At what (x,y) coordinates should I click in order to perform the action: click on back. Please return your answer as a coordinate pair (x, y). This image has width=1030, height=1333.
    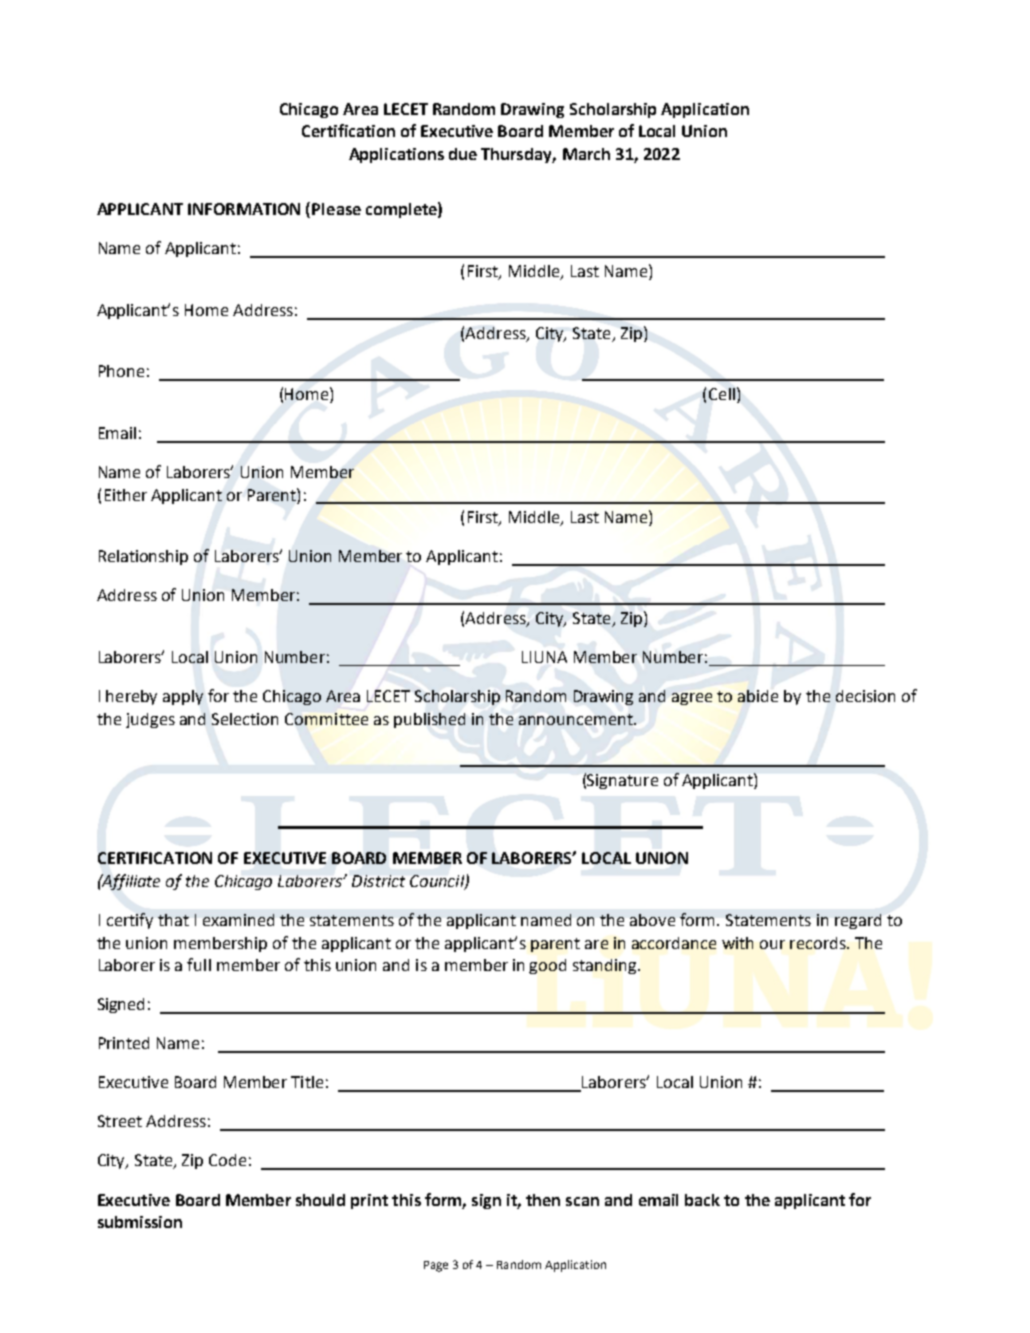
    Looking at the image, I should click on (702, 1200).
